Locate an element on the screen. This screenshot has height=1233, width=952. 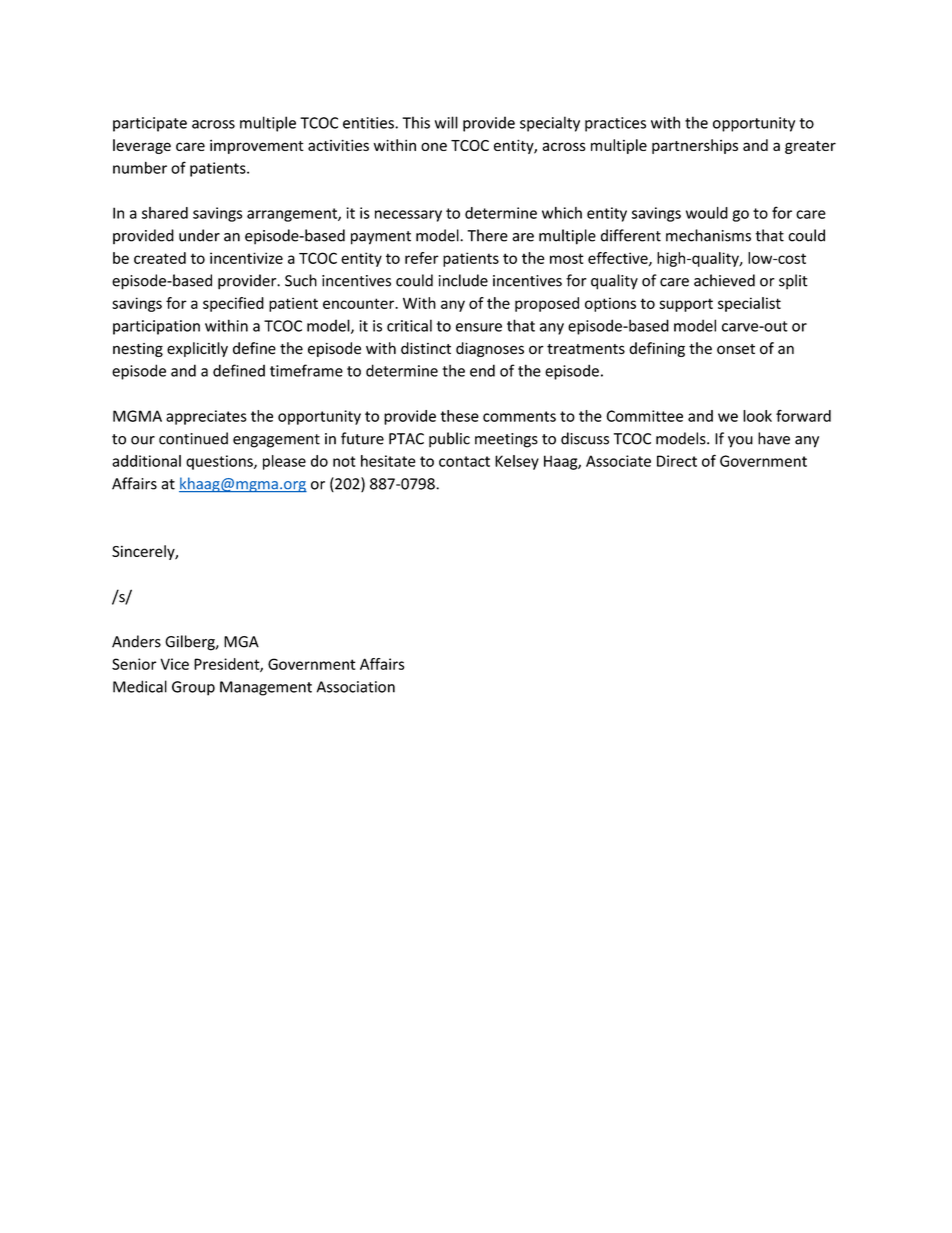
specified is located at coordinates (233, 304).
